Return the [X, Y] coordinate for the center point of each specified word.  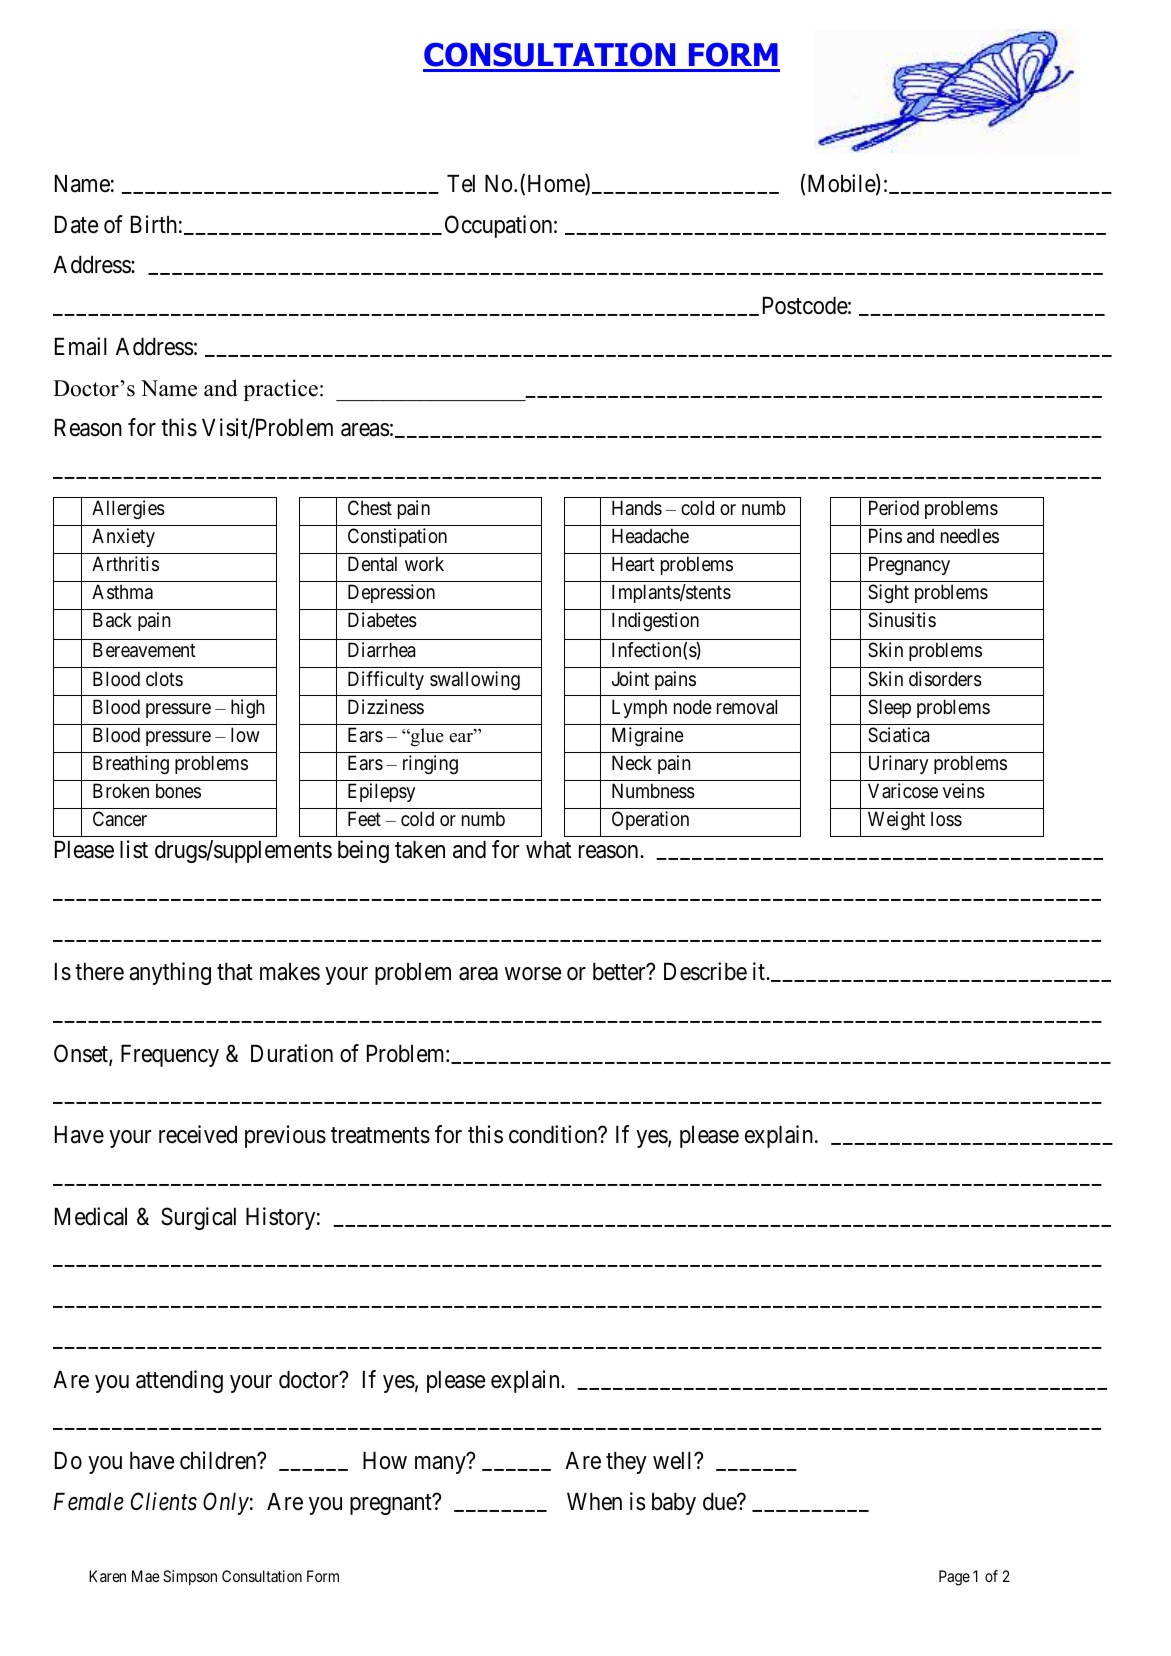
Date [77, 225]
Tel [461, 184]
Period [894, 507]
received [198, 1134]
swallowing [475, 680]
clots [164, 678]
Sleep [889, 708]
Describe [705, 971]
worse [533, 974]
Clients [164, 1501]
